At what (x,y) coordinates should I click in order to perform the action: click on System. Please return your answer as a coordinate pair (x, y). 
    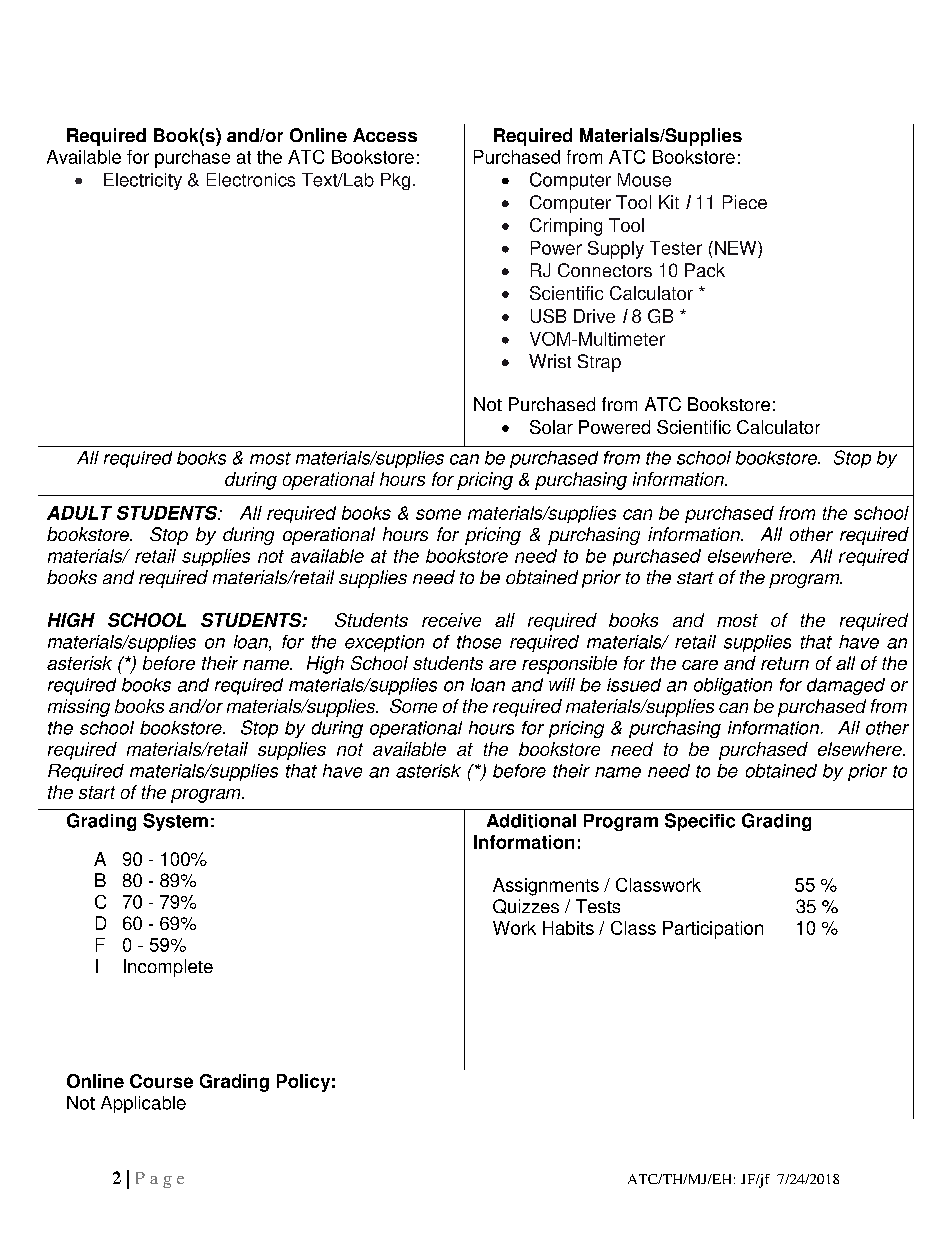
    Looking at the image, I should click on (175, 822).
